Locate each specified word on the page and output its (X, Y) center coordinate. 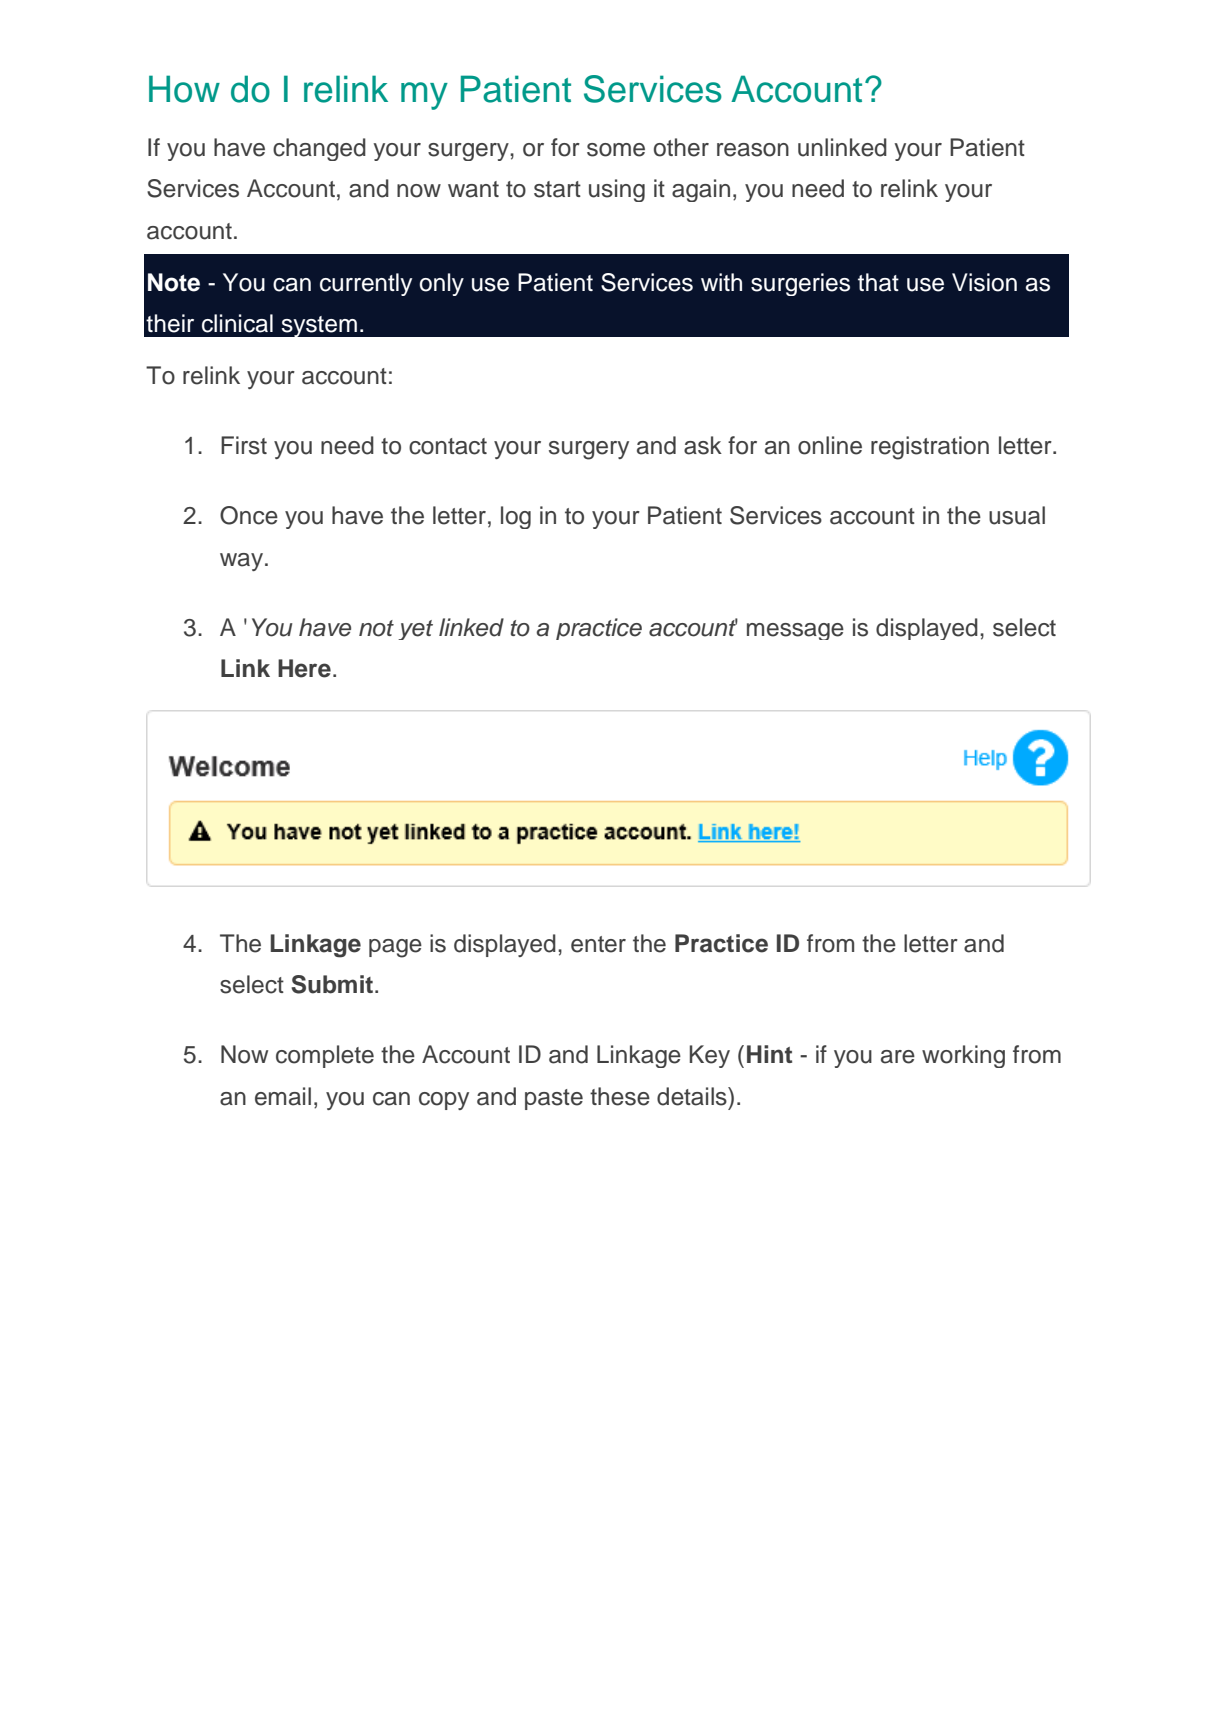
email (283, 1096)
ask (703, 445)
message (795, 631)
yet (415, 630)
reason (753, 150)
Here (304, 668)
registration (930, 448)
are (898, 1057)
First (244, 445)
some (616, 150)
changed (319, 149)
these (620, 1096)
